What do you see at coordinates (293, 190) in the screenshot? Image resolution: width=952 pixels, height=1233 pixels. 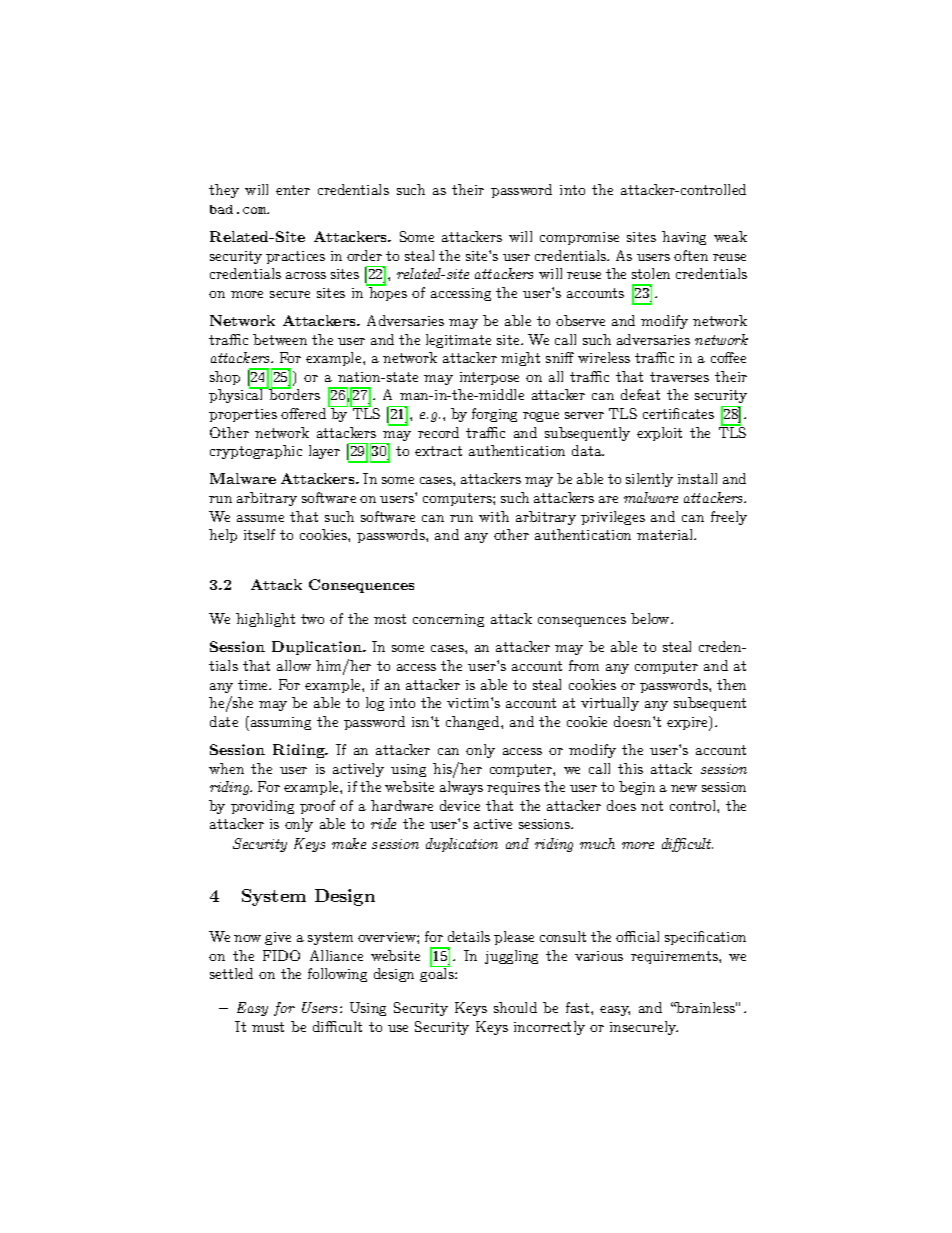 I see `enter` at bounding box center [293, 190].
